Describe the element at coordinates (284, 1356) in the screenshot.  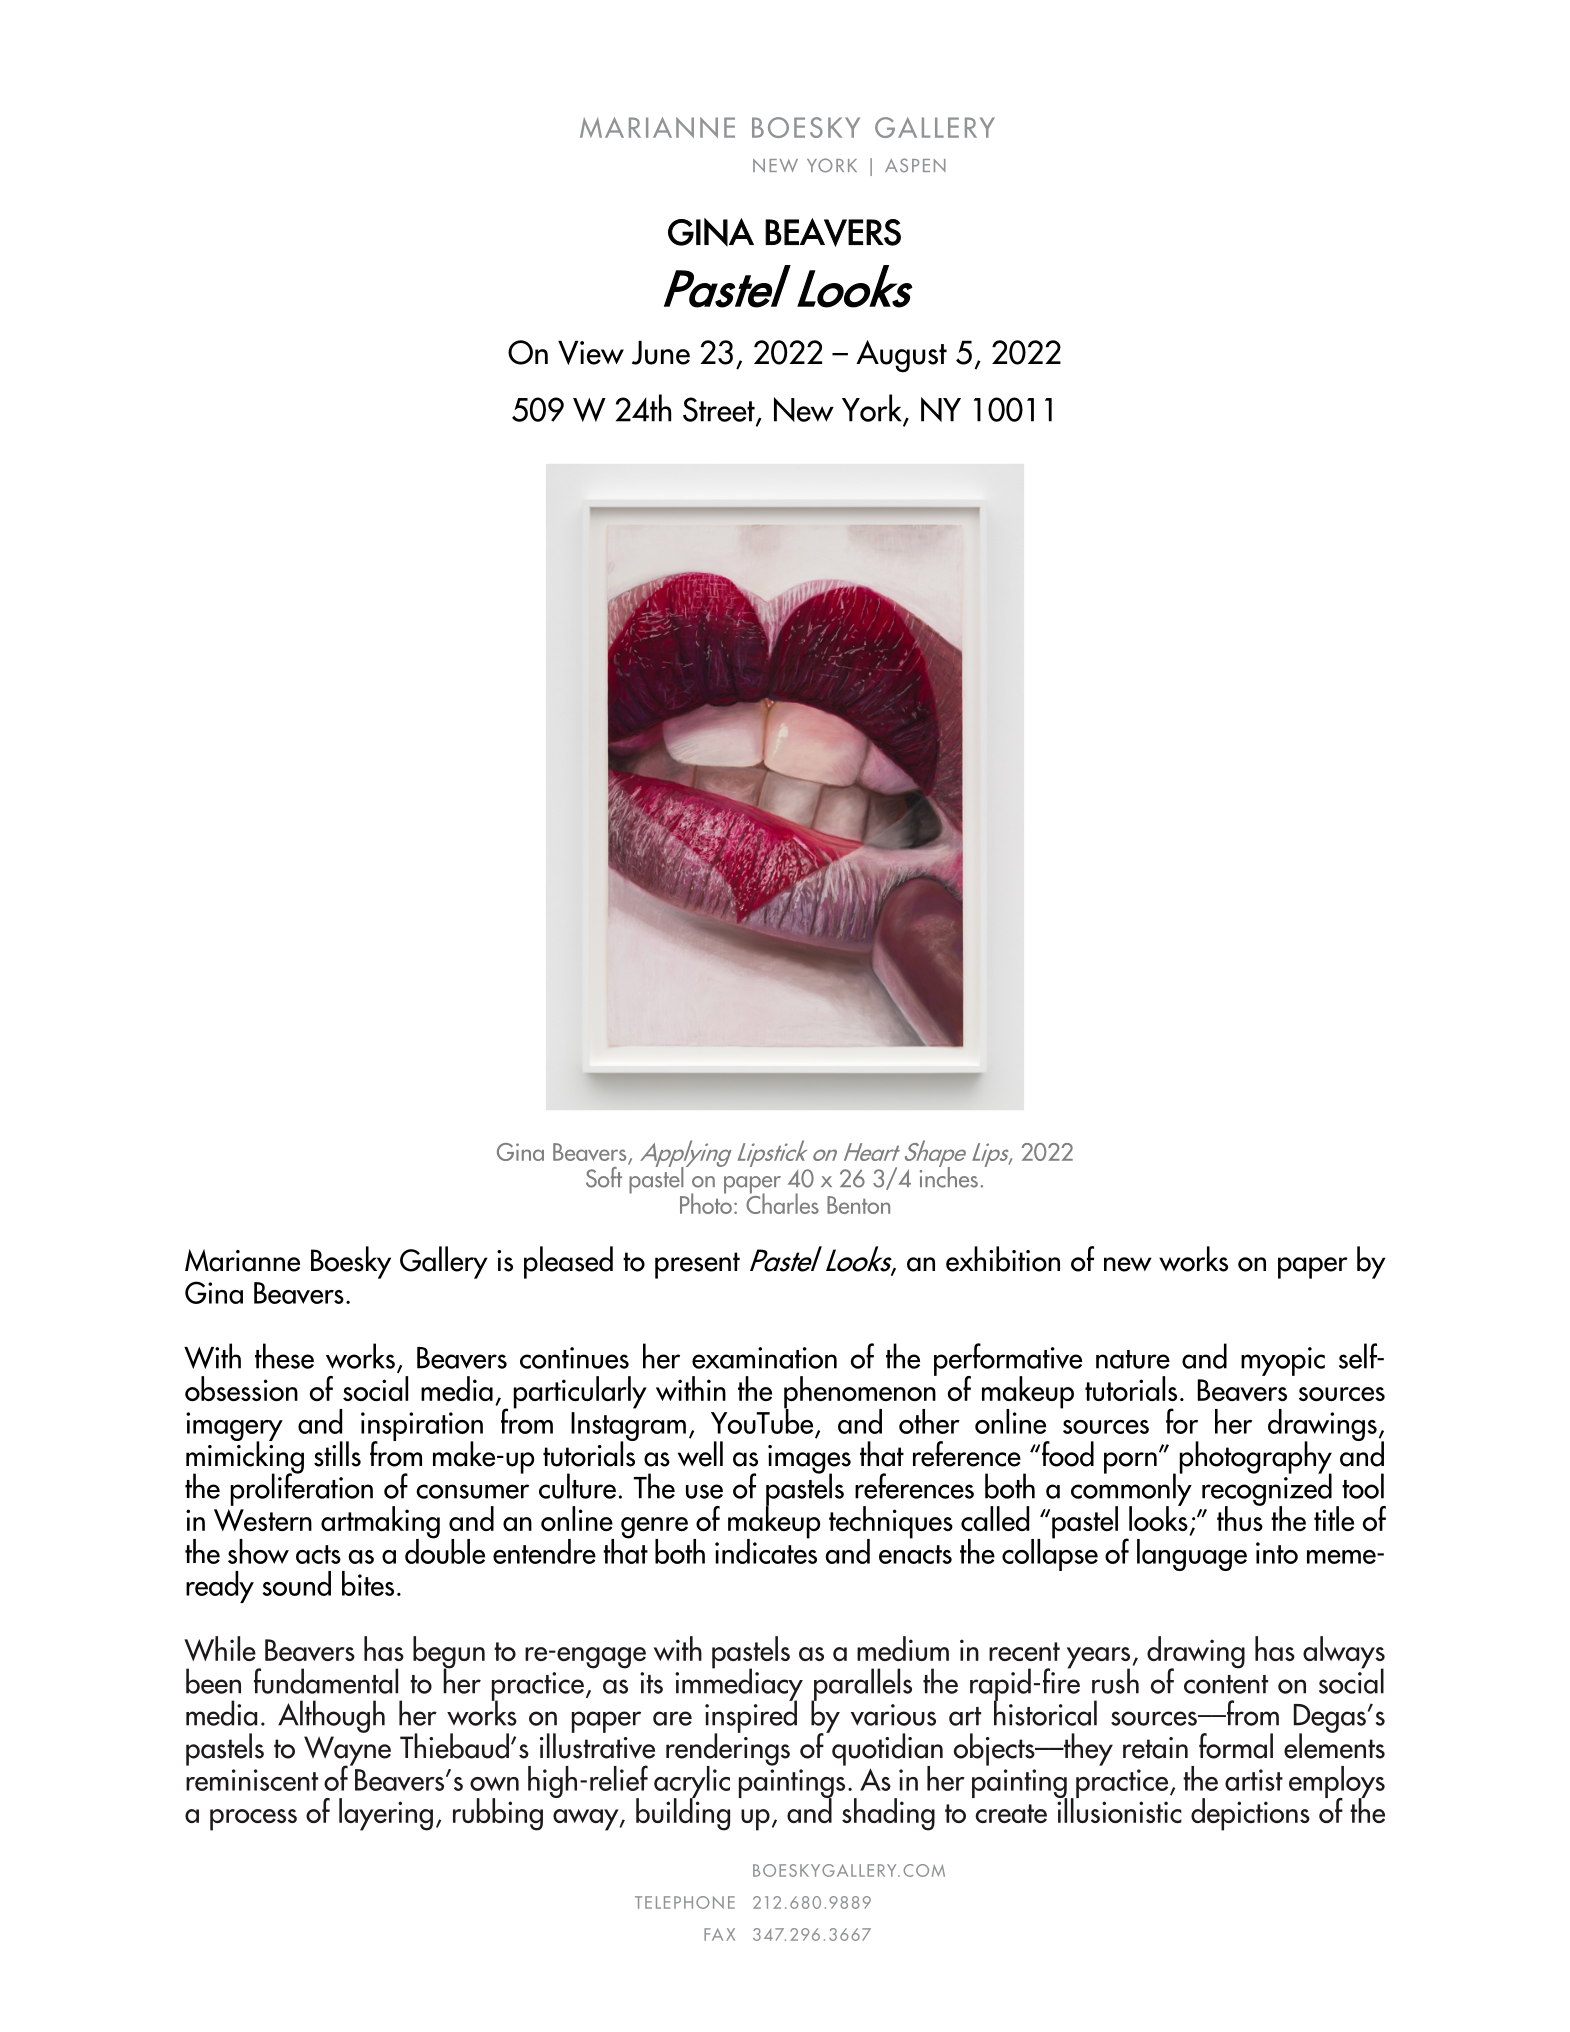
I see `these` at that location.
